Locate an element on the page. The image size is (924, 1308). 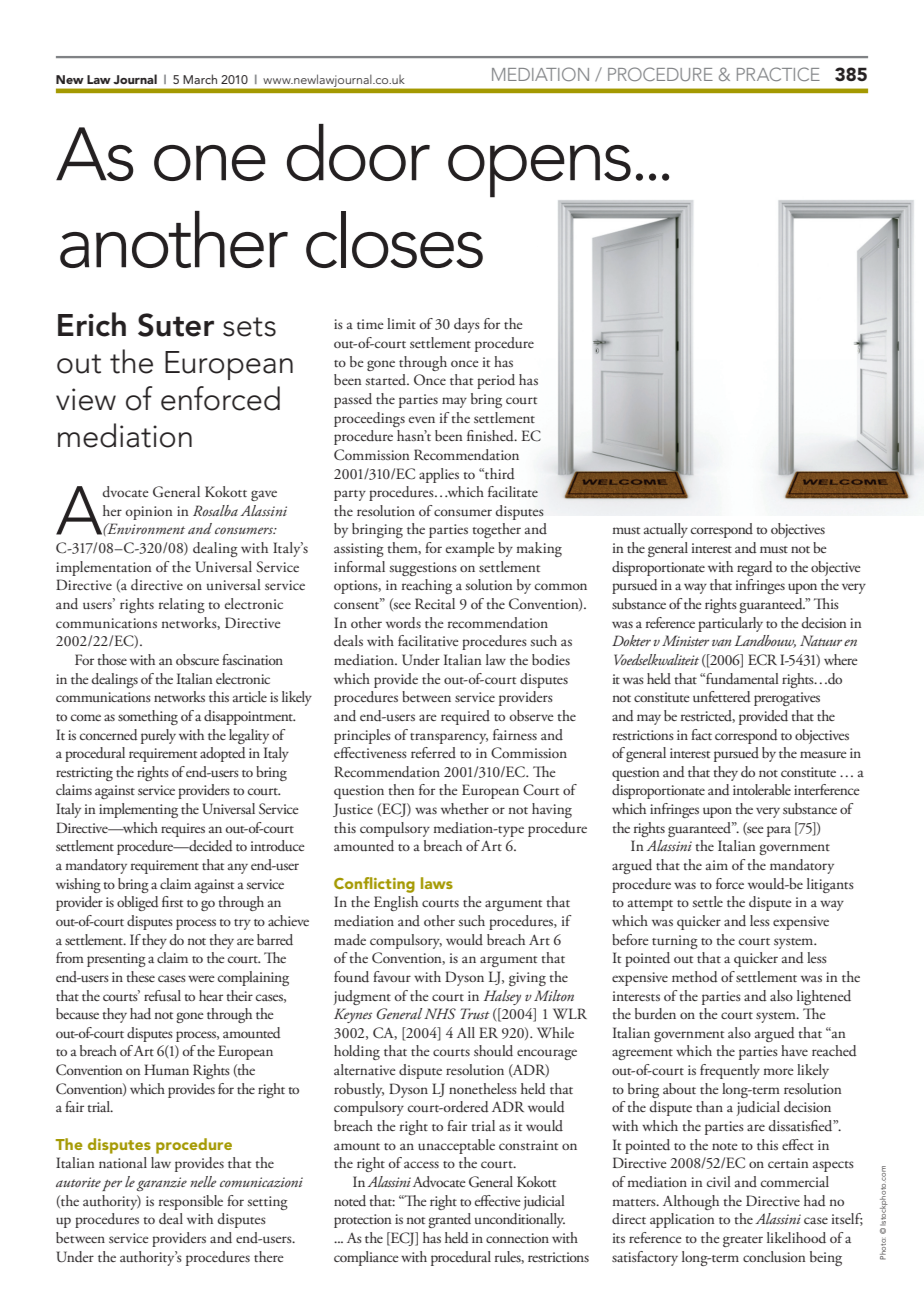
ECR is located at coordinates (762, 660).
